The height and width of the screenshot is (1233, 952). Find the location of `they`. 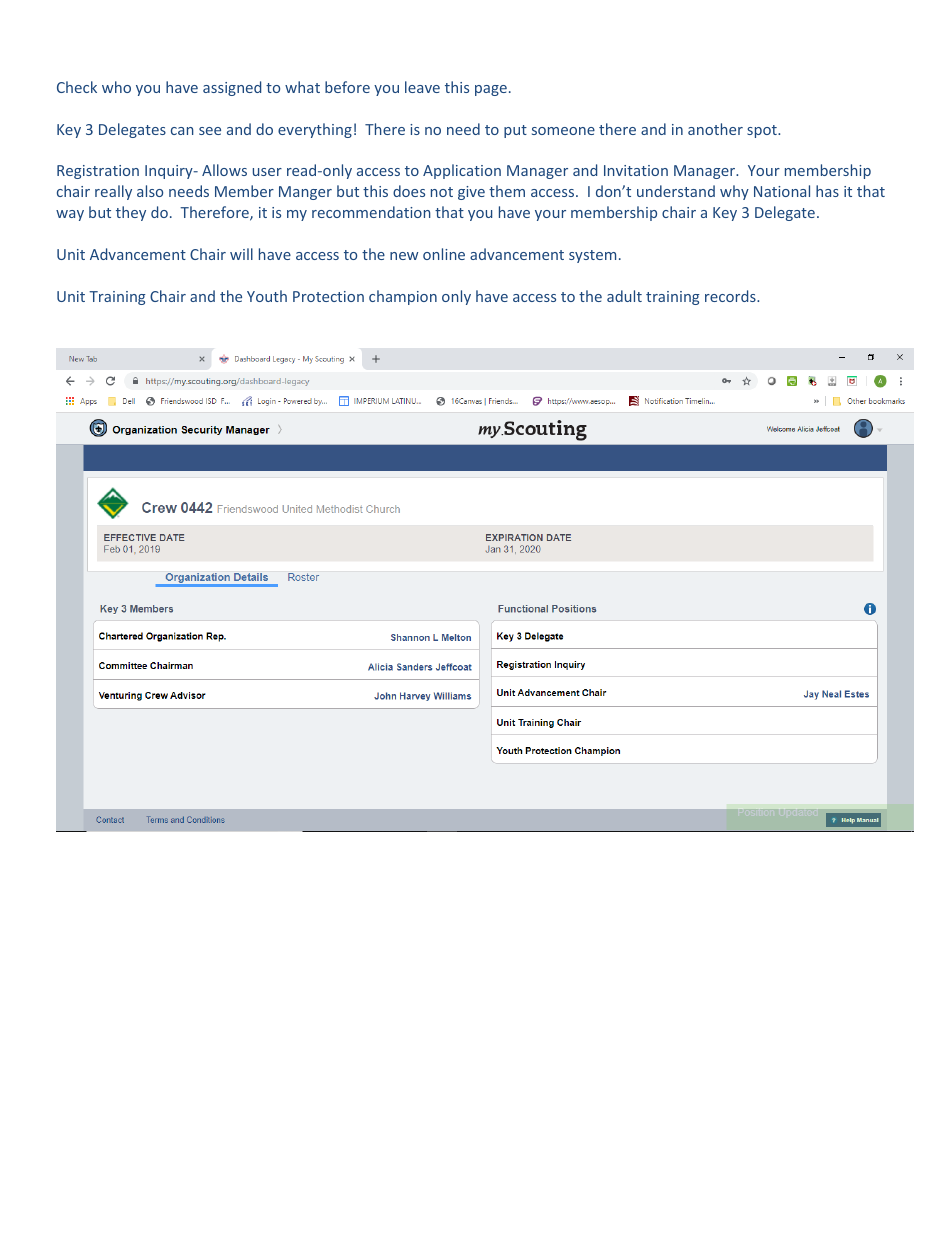

they is located at coordinates (131, 213).
